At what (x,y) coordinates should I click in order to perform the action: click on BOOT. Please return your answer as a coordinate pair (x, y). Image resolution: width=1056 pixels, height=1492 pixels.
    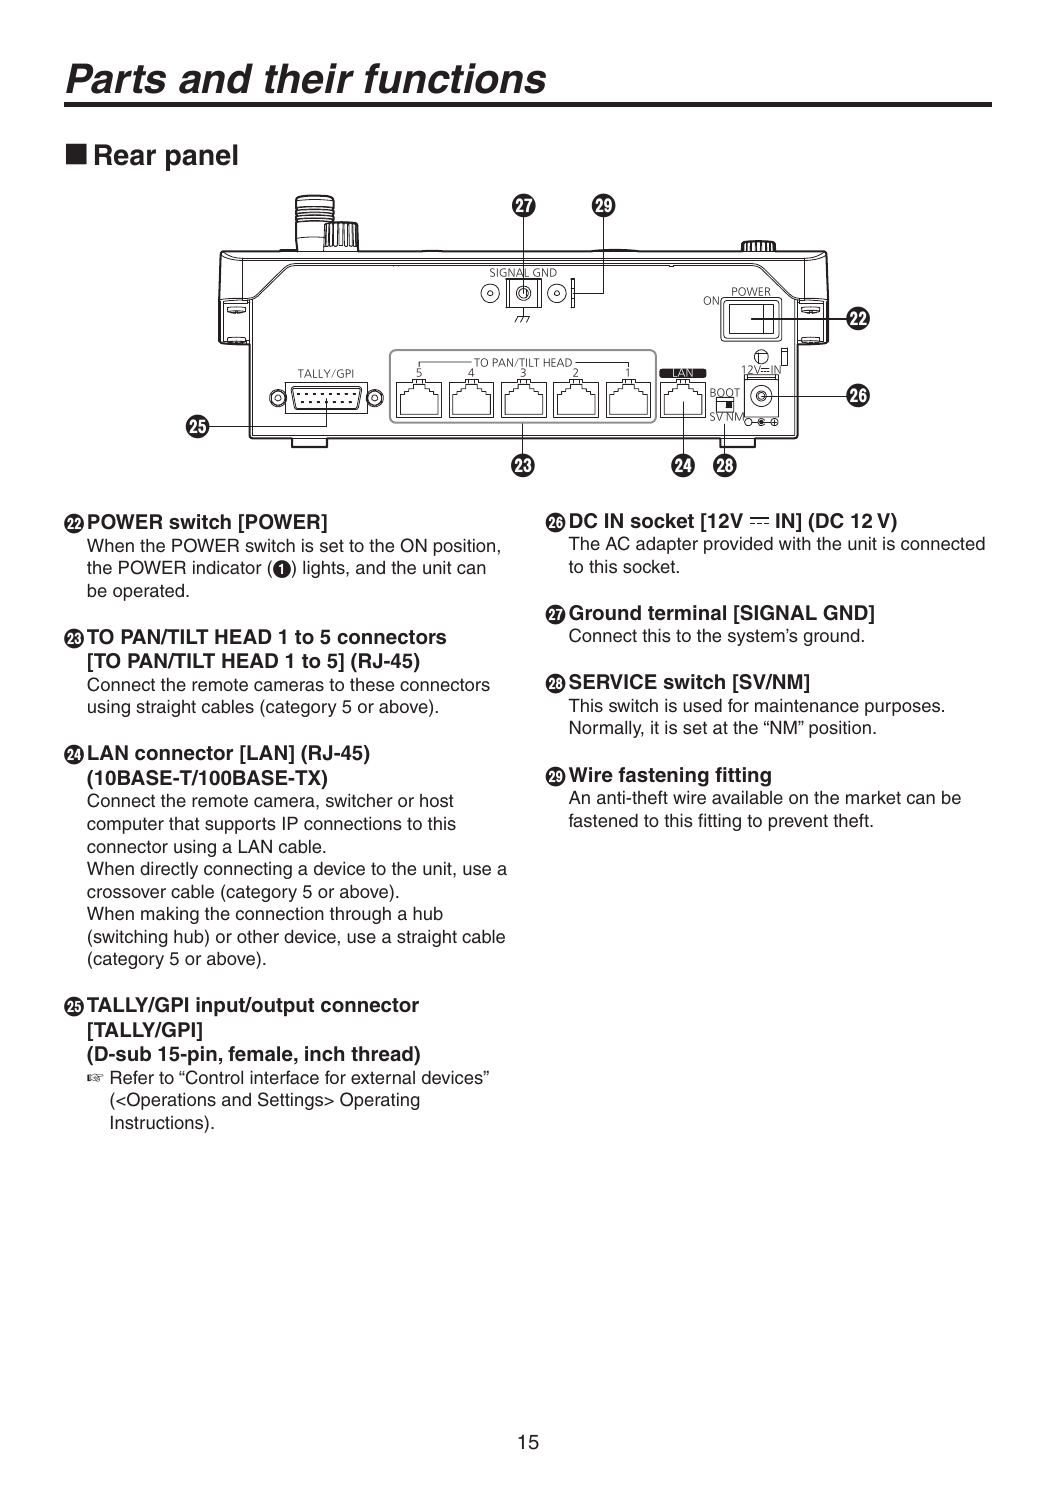
    Looking at the image, I should click on (725, 393).
